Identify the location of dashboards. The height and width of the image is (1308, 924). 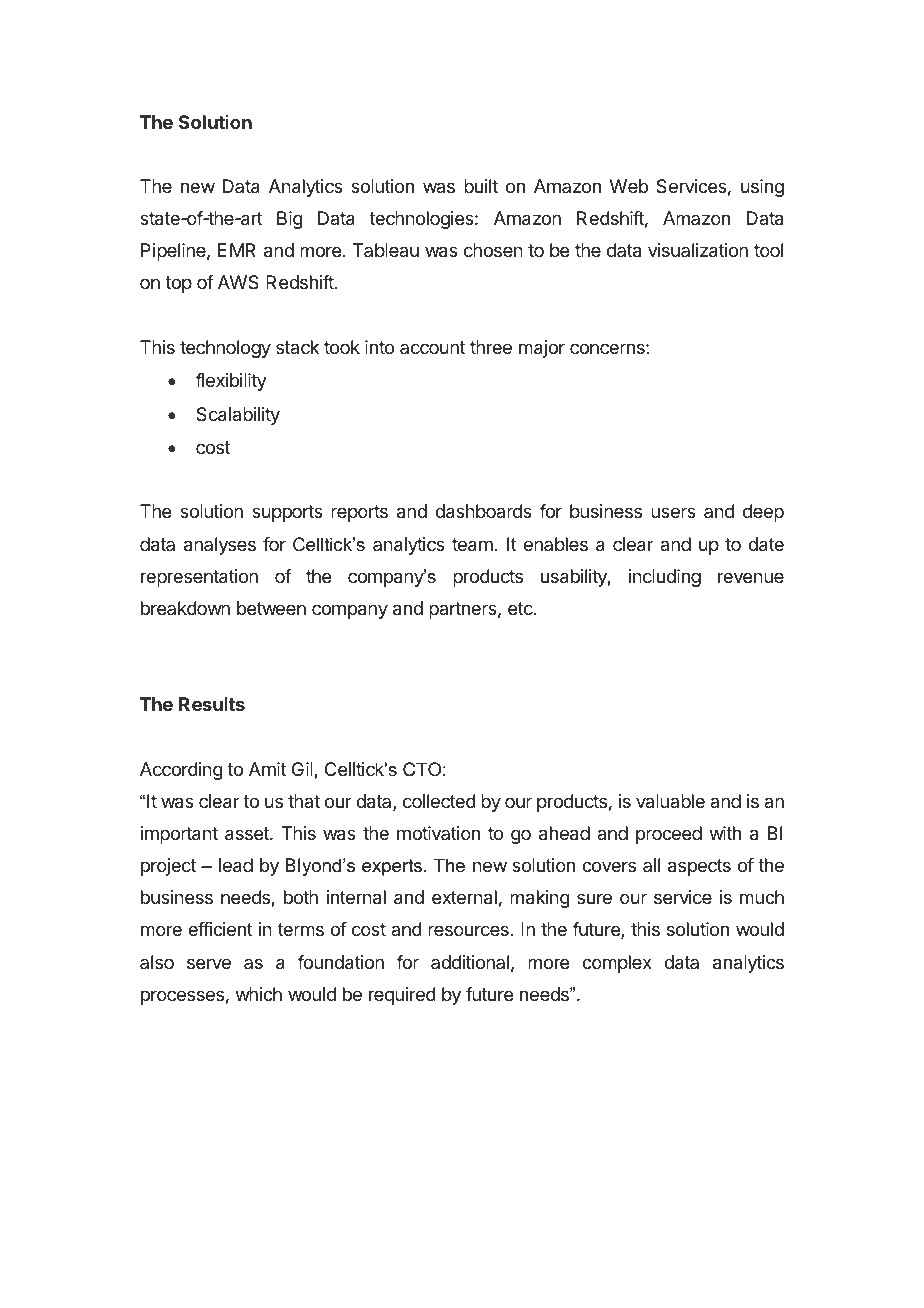
(483, 511).
